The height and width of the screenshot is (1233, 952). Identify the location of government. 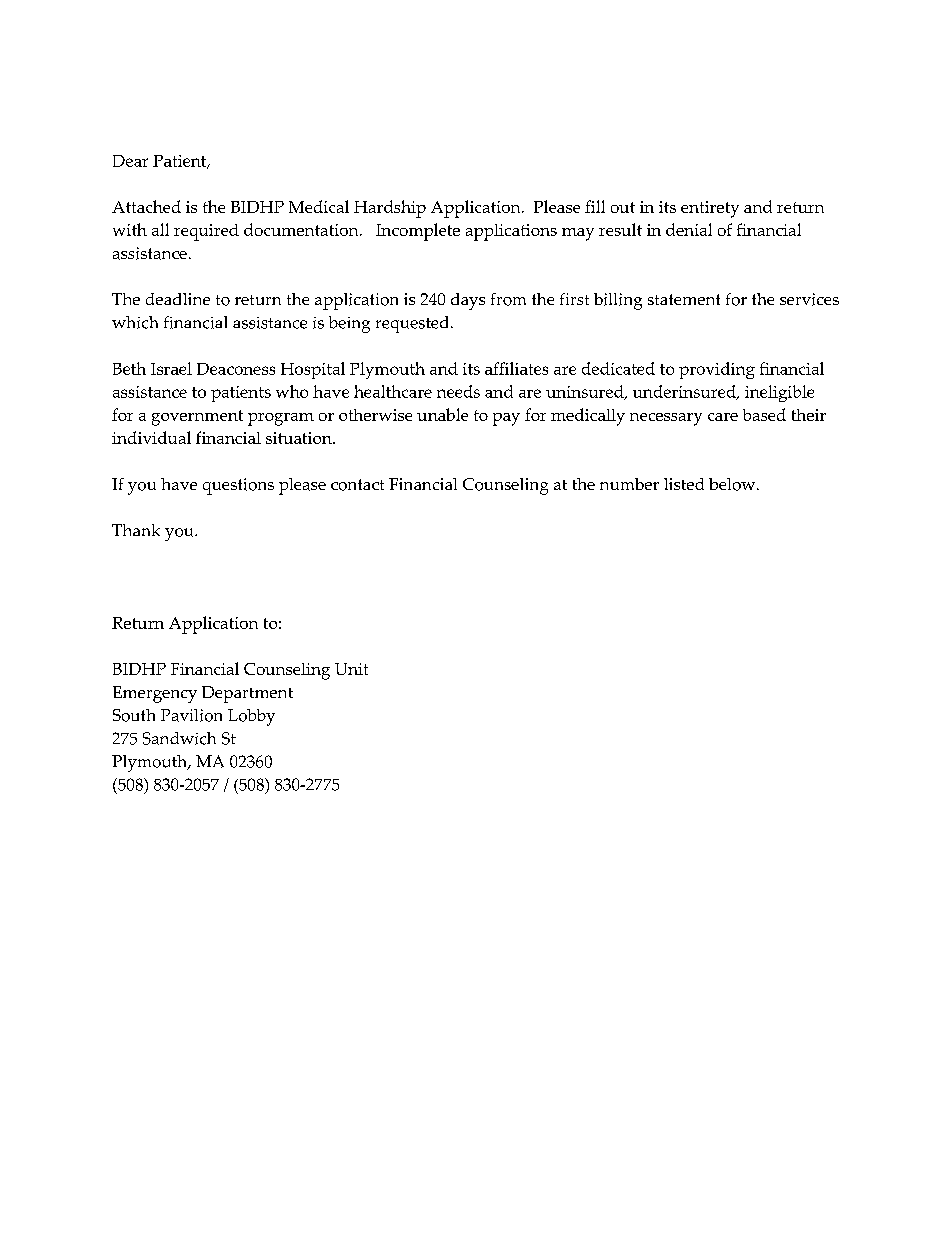
(197, 418).
